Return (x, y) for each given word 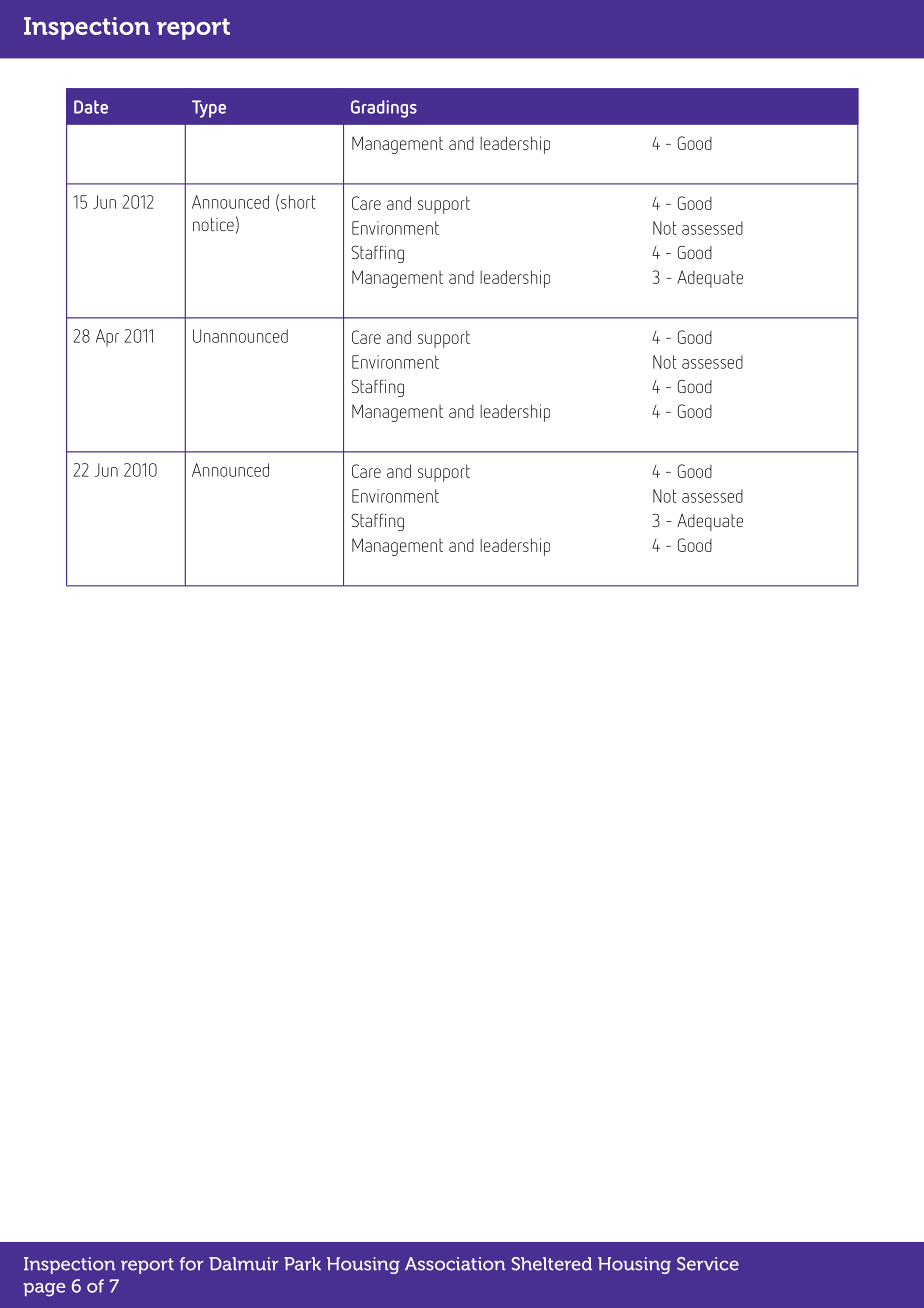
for (191, 1264)
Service (708, 1264)
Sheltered (551, 1264)
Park (302, 1264)
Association (455, 1264)
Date (91, 107)
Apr (107, 338)
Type (209, 109)
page (44, 1290)
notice (213, 224)
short (298, 202)
